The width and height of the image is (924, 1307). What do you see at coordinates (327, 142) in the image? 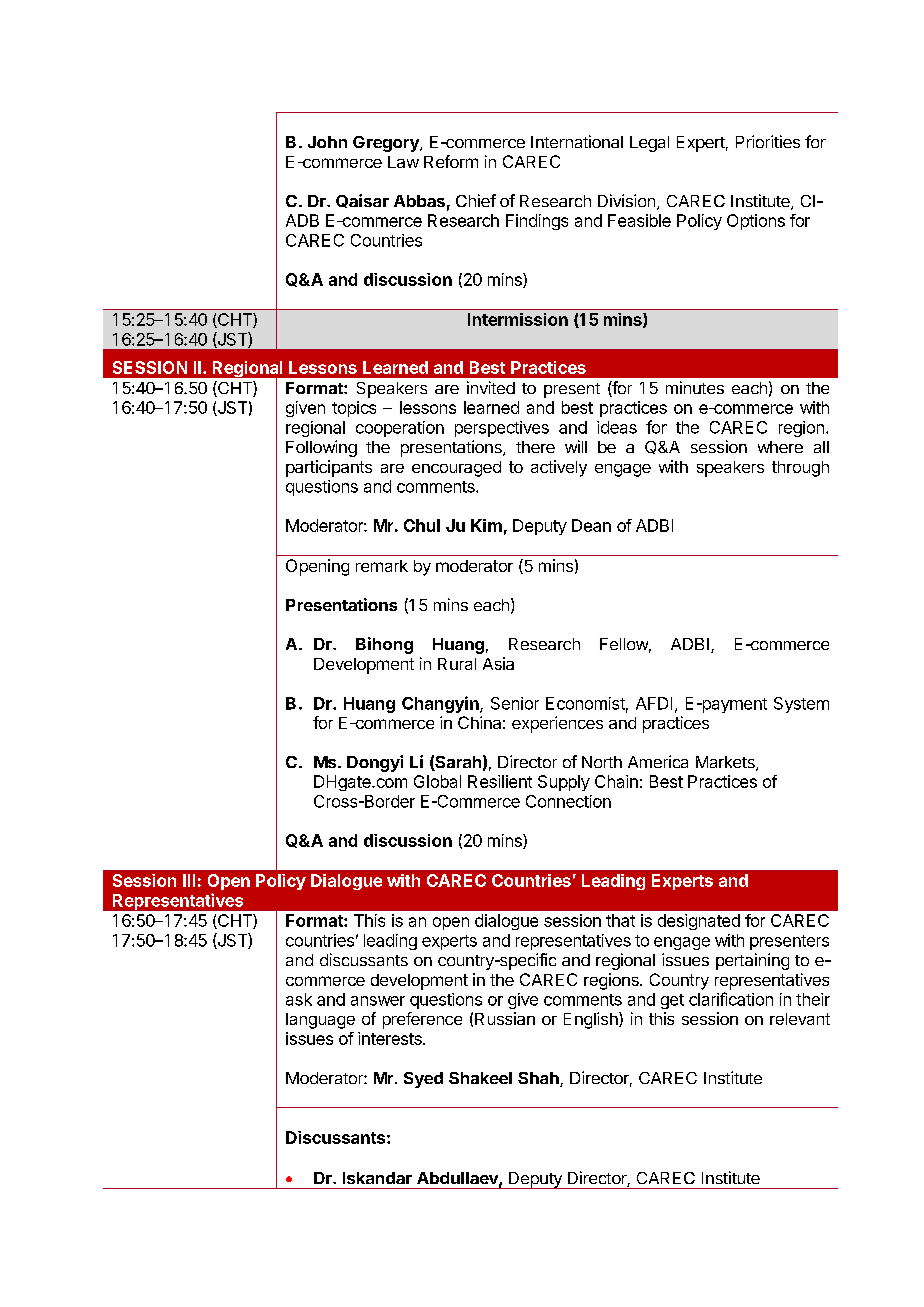
I see `John` at bounding box center [327, 142].
